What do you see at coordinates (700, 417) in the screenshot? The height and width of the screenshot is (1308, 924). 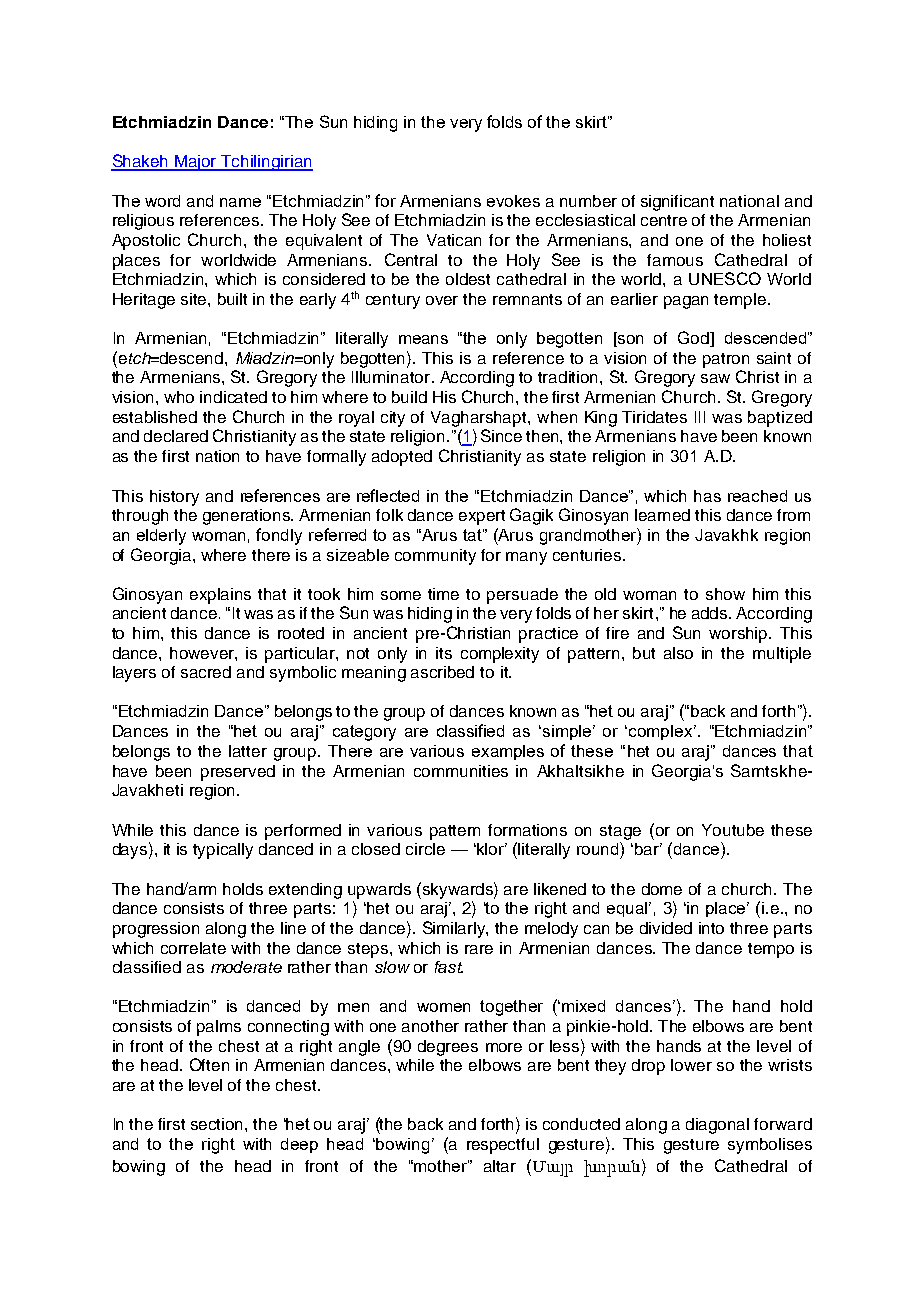 I see `III` at bounding box center [700, 417].
